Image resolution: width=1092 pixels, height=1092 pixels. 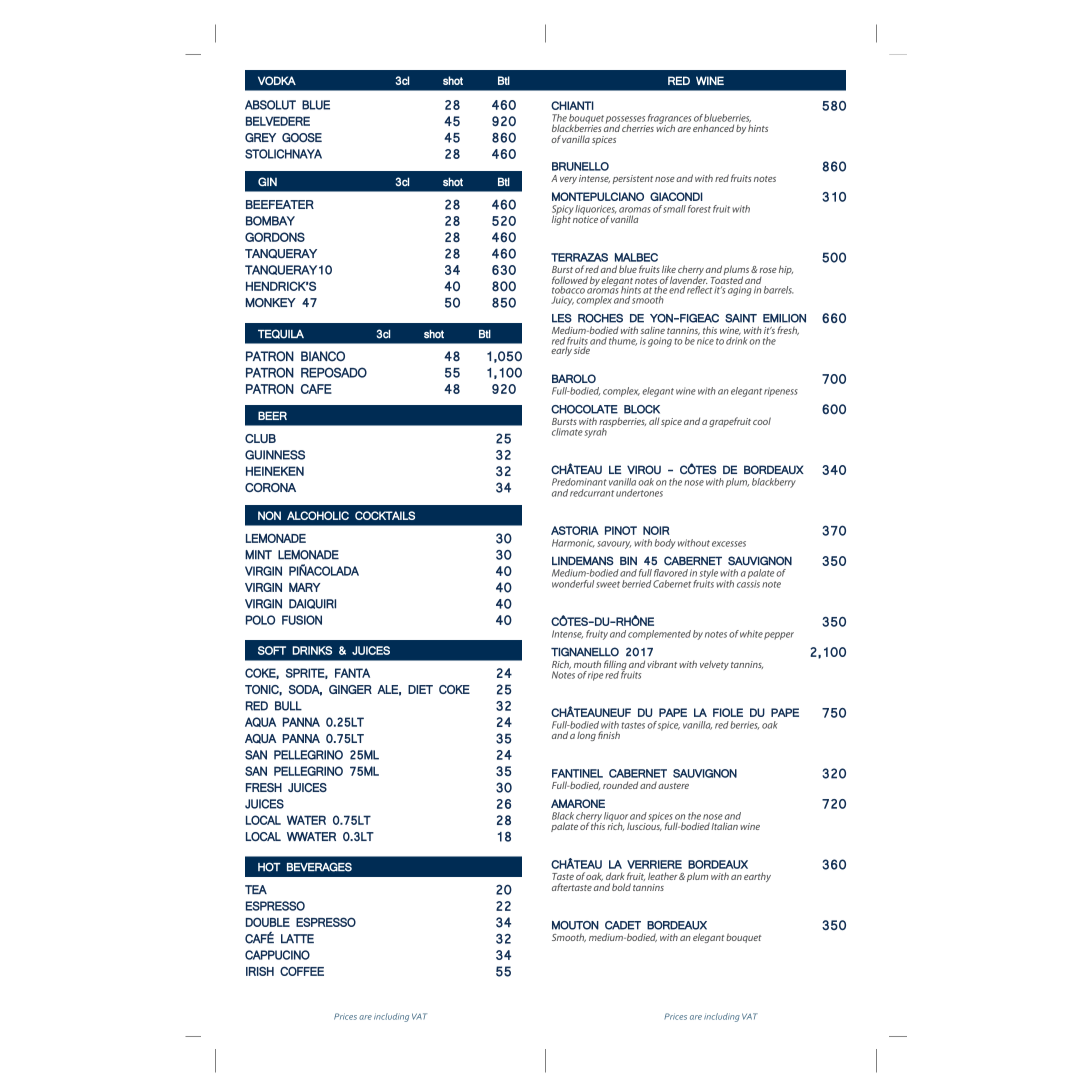 I want to click on BULL, so click(x=288, y=706).
